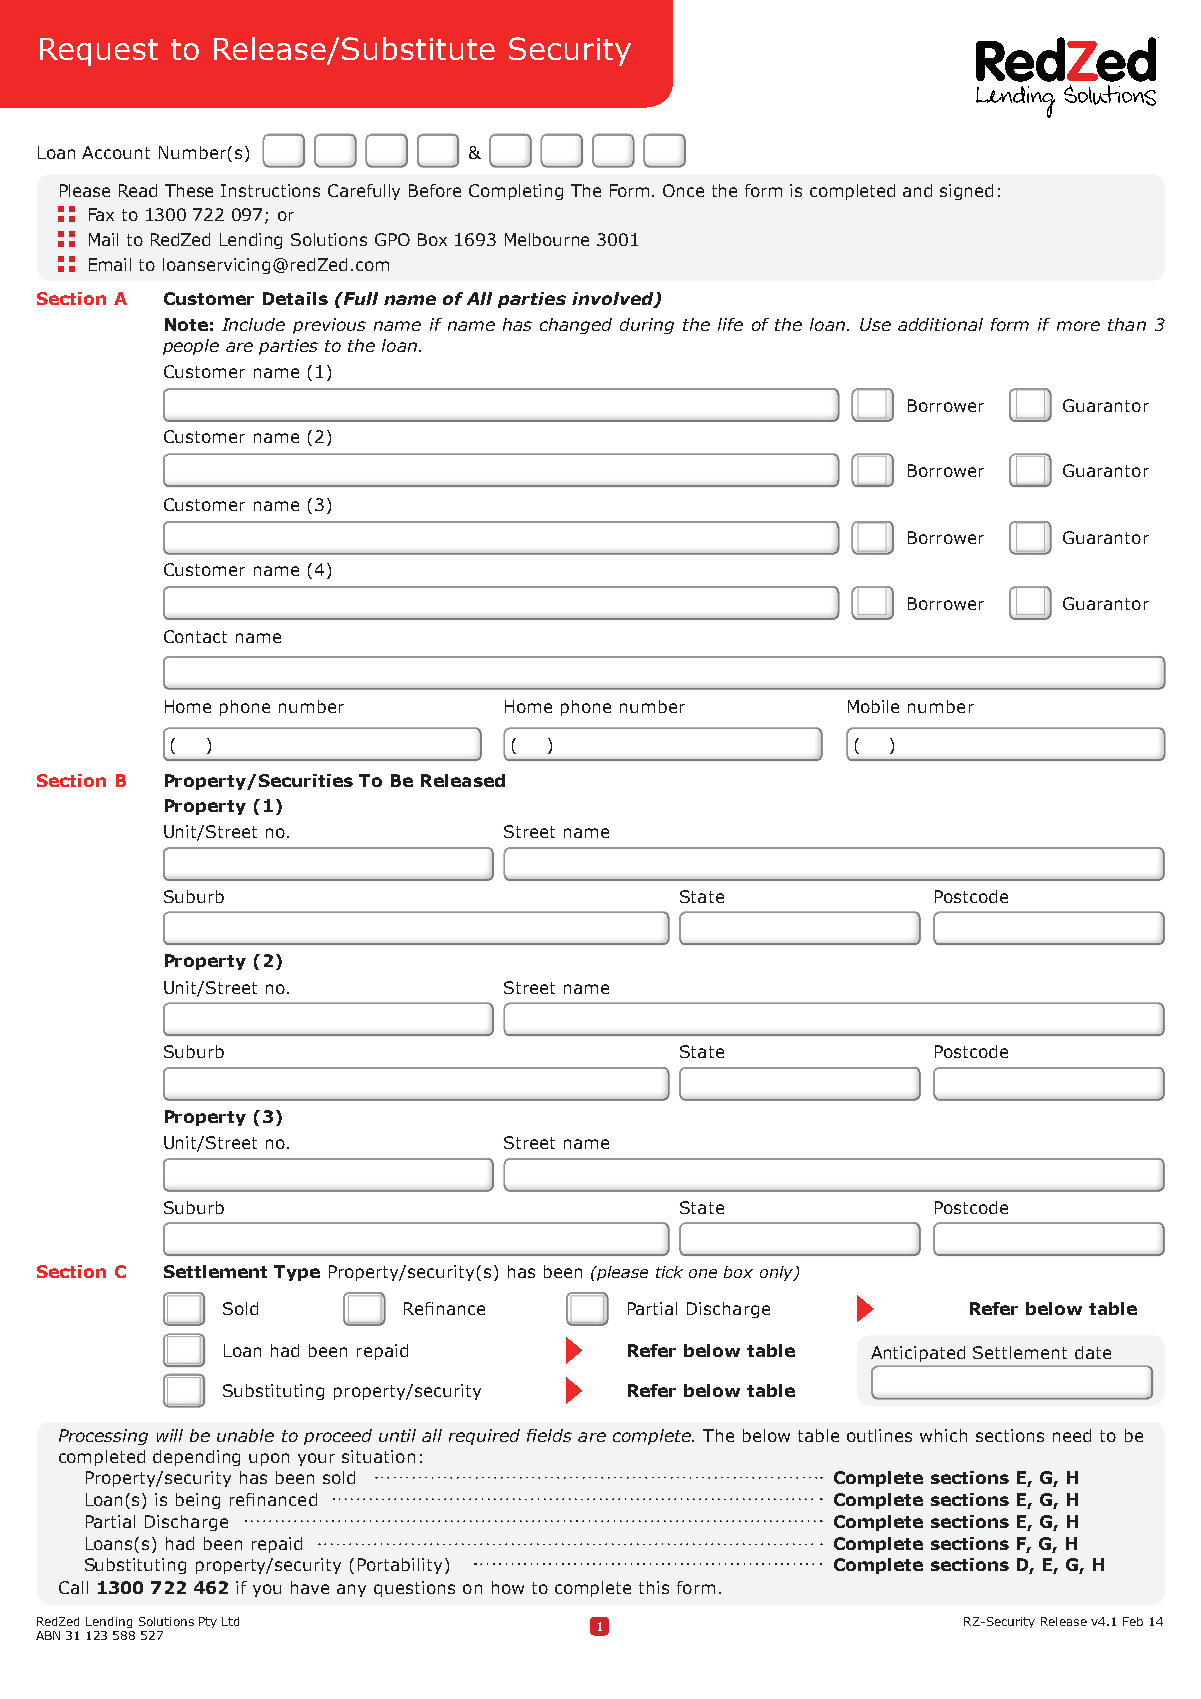 The height and width of the screenshot is (1699, 1201). I want to click on changed, so click(576, 326).
